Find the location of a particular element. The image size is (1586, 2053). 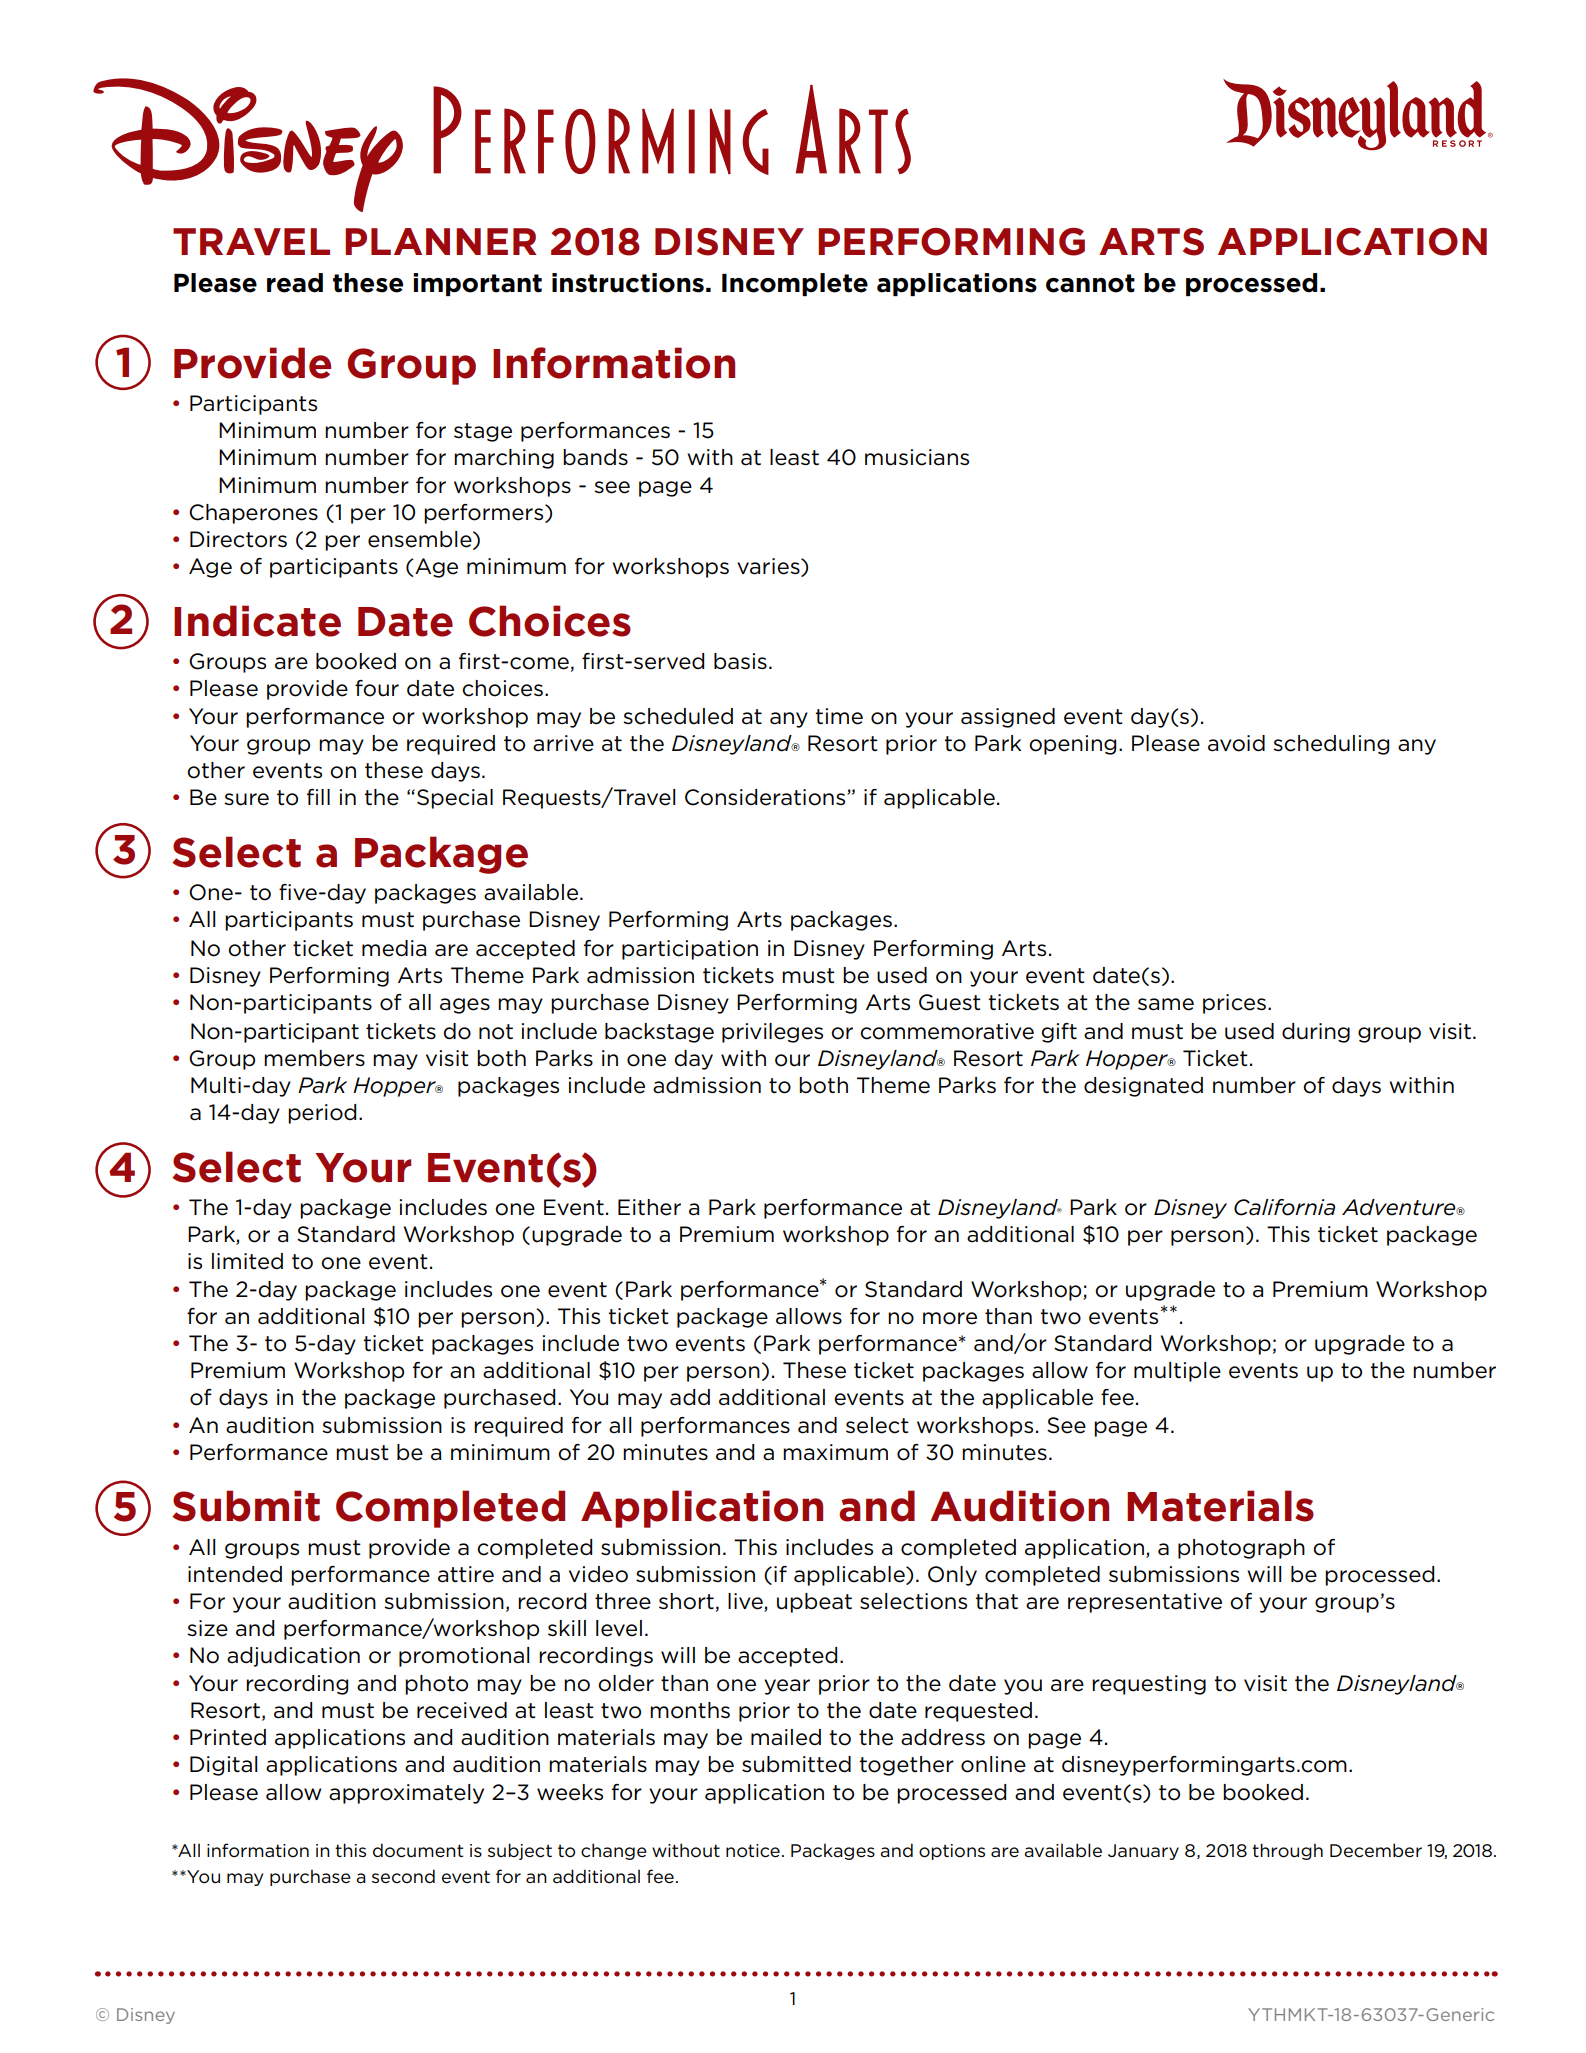

intended is located at coordinates (235, 1574).
